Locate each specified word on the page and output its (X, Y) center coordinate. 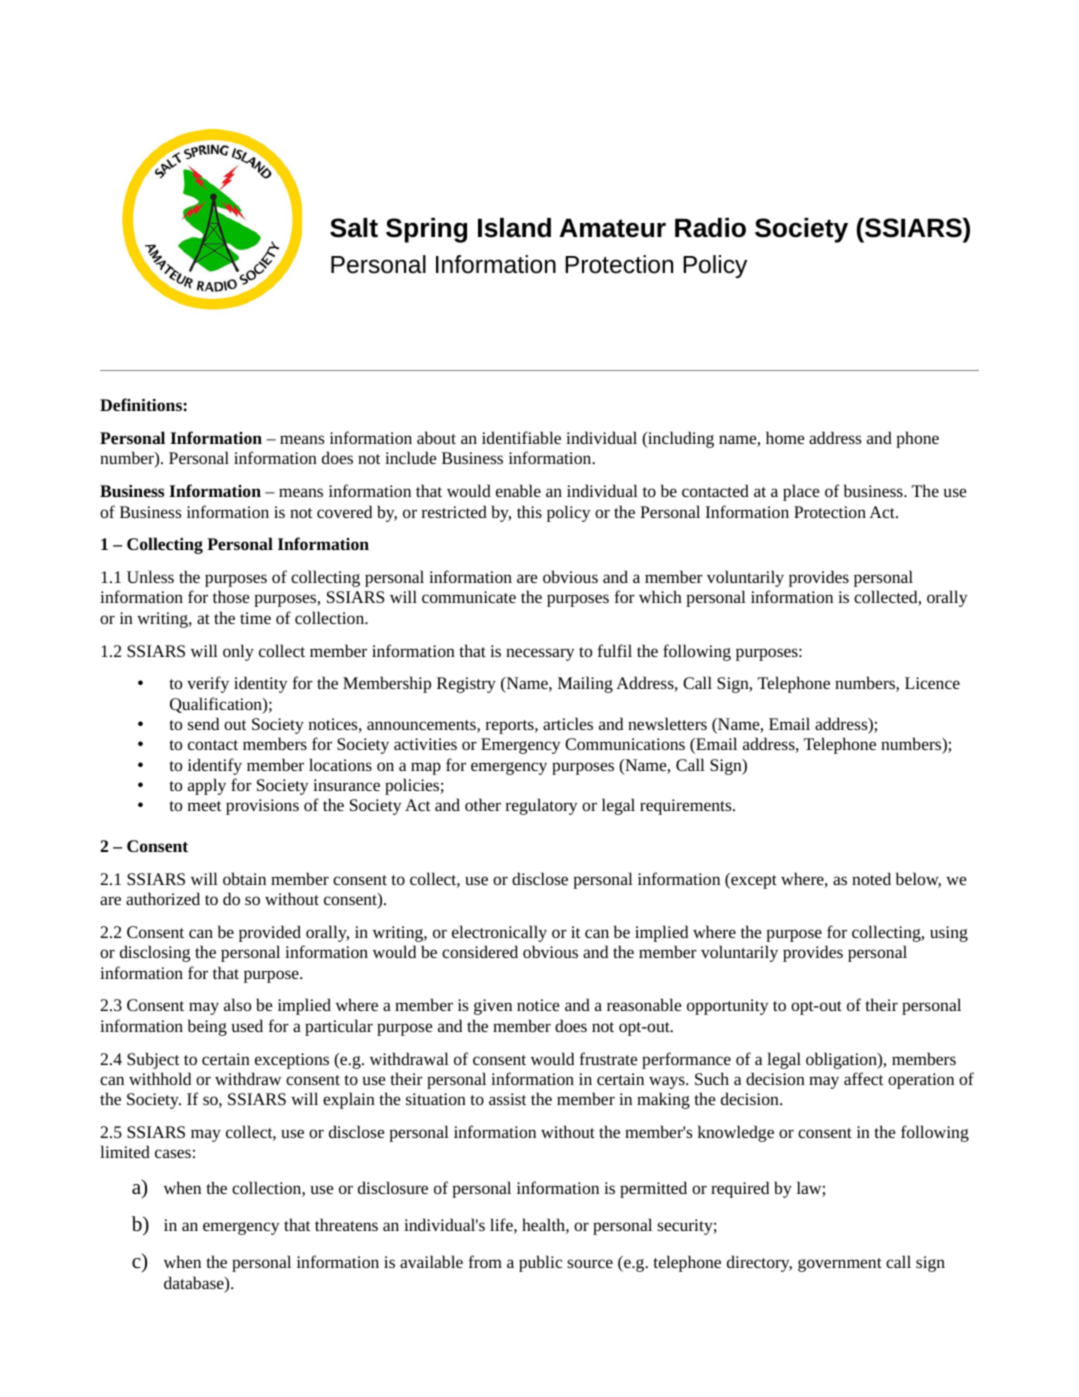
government (840, 1265)
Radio (710, 228)
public (540, 1263)
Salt (354, 228)
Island (514, 228)
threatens (346, 1224)
